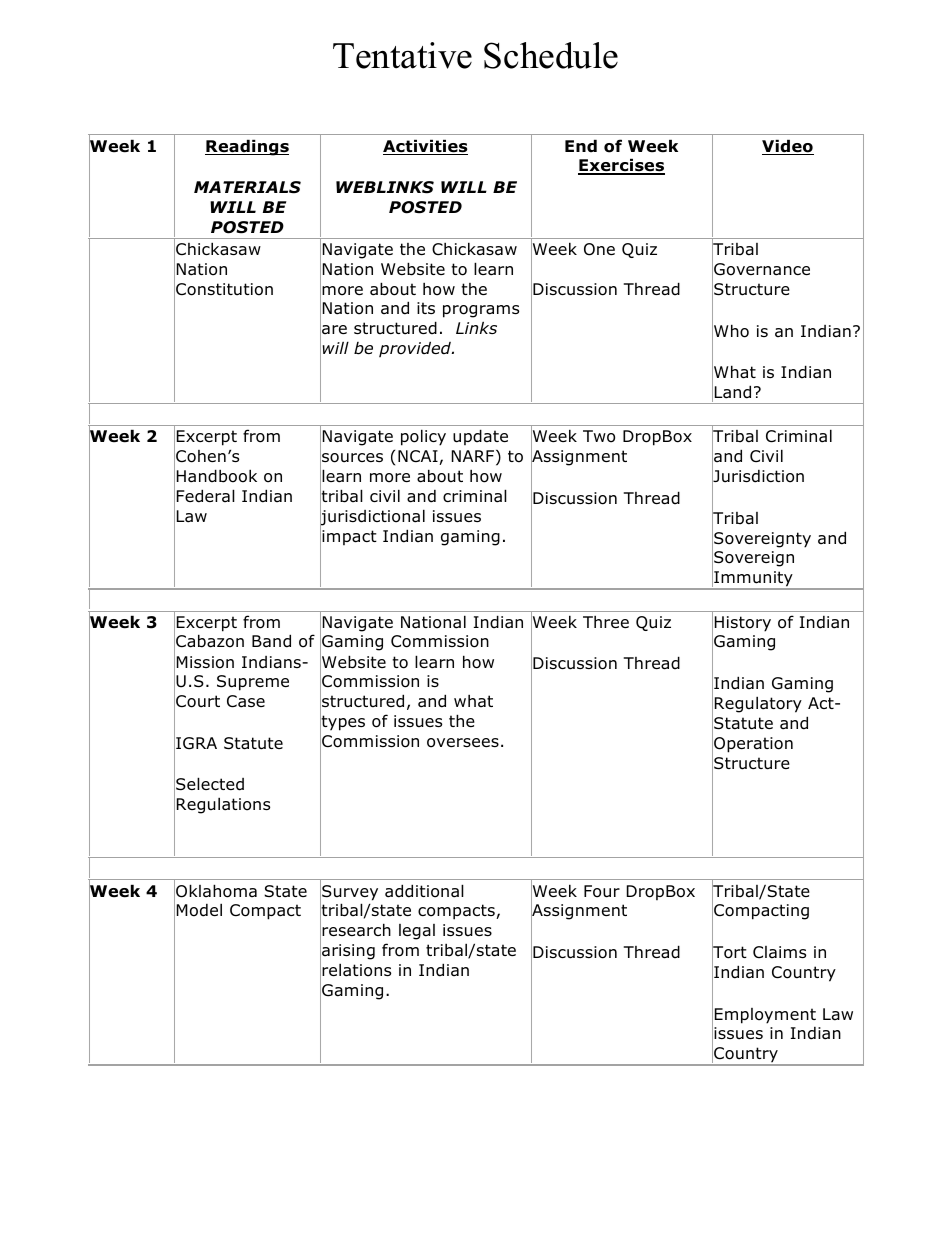  Describe the element at coordinates (271, 641) in the screenshot. I see `Band` at that location.
